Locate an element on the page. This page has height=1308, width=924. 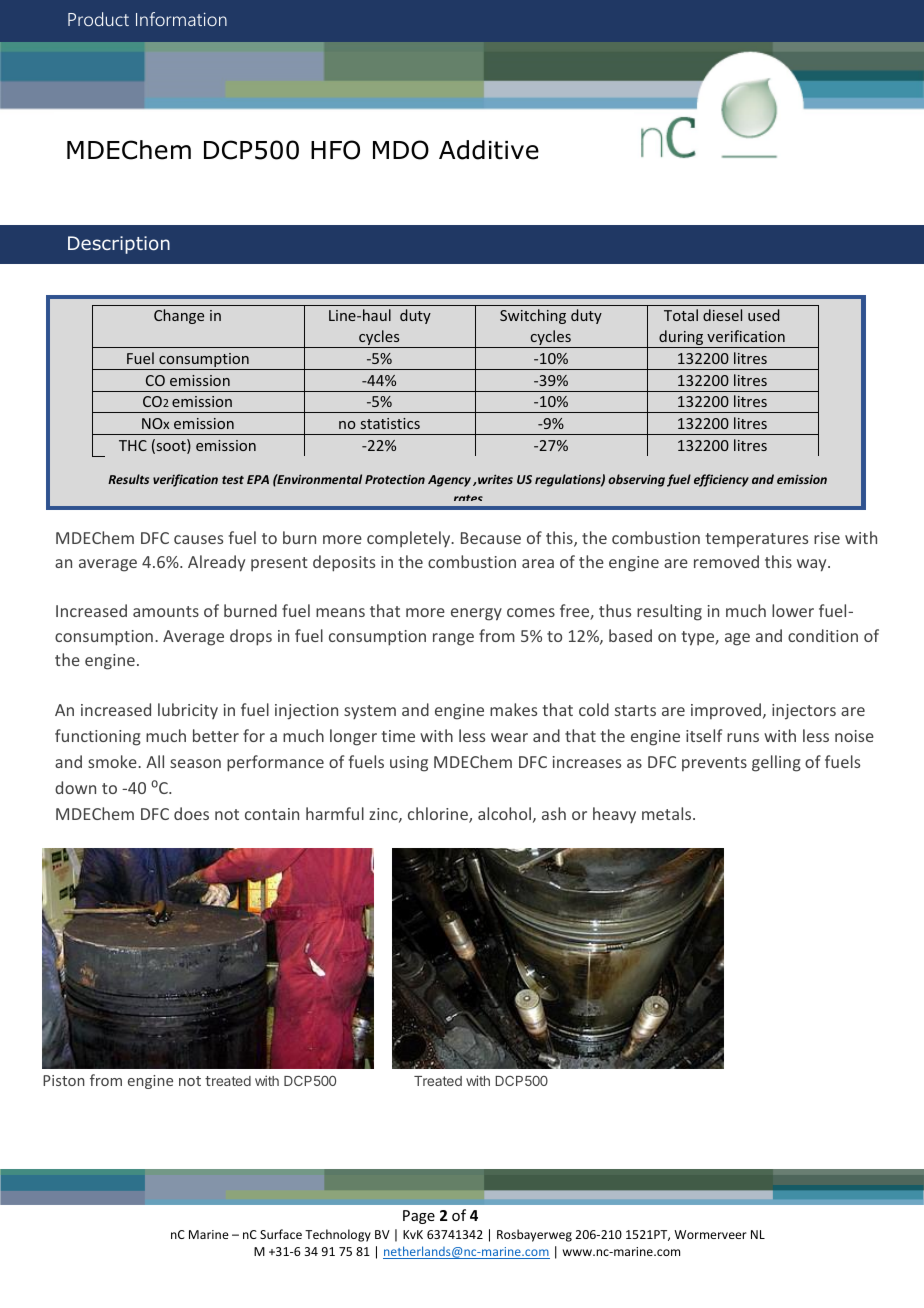
used is located at coordinates (764, 315).
